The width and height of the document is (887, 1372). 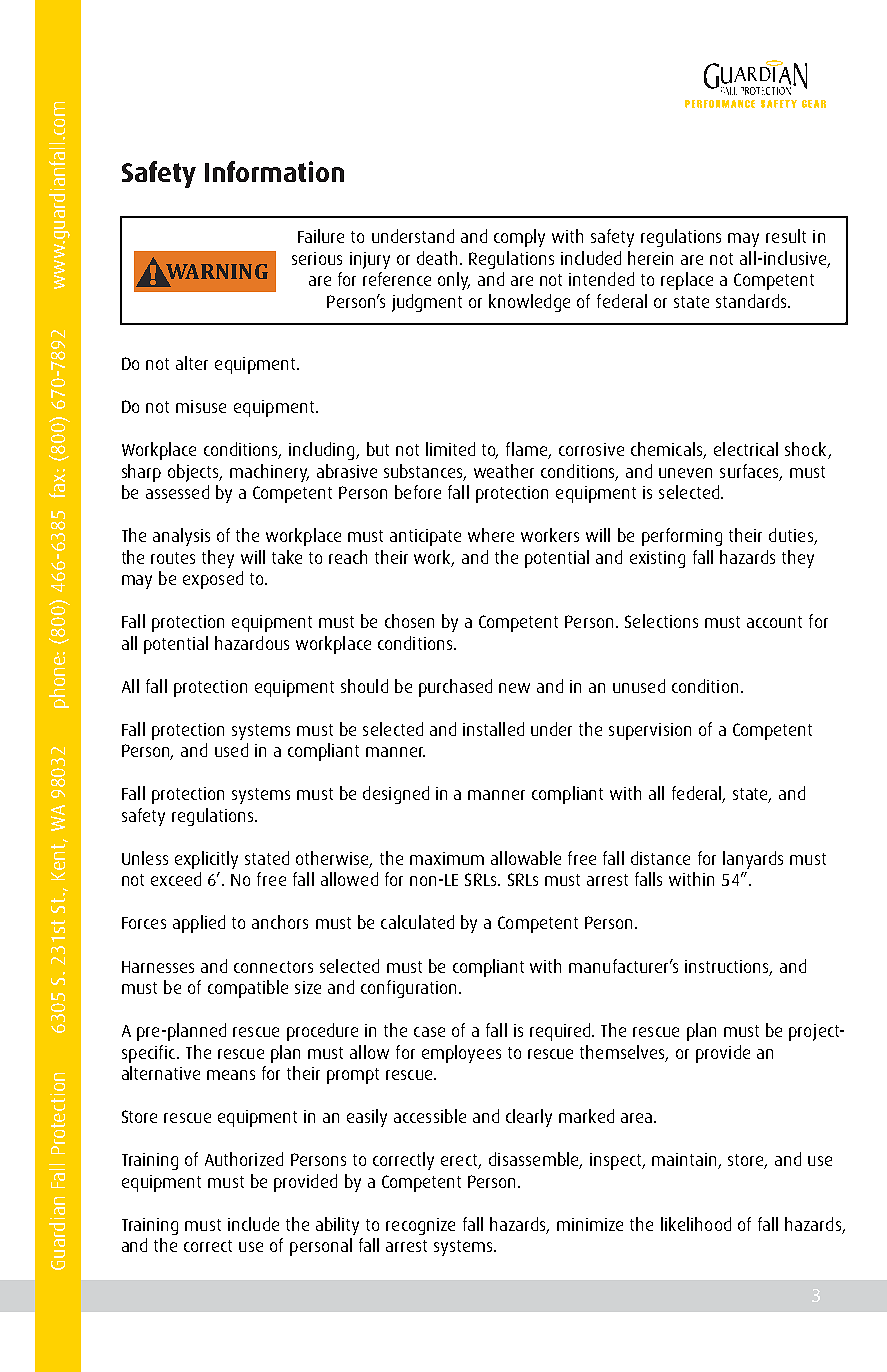 I want to click on calculated, so click(x=417, y=922).
